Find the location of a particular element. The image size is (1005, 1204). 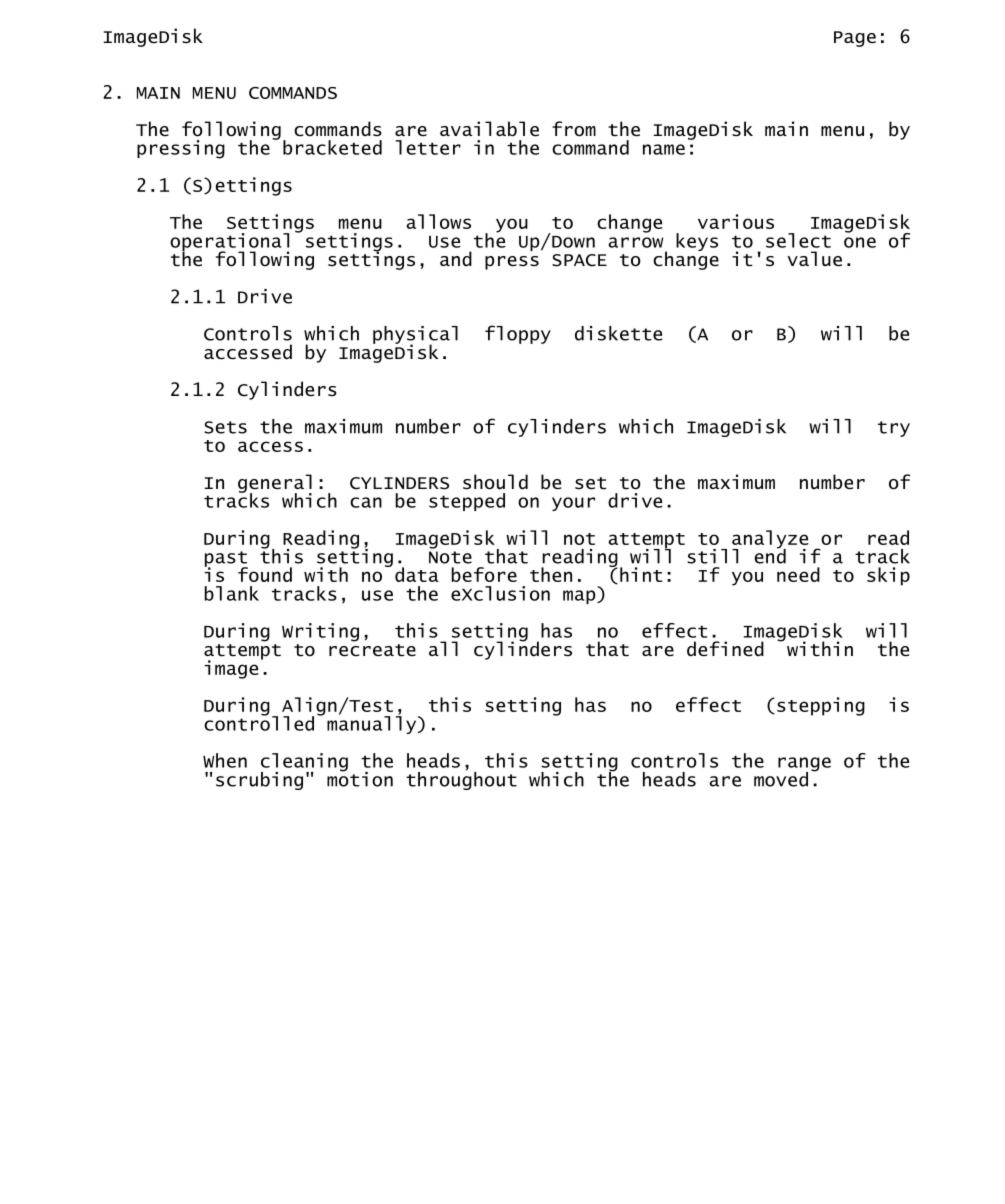

operational is located at coordinates (229, 243).
